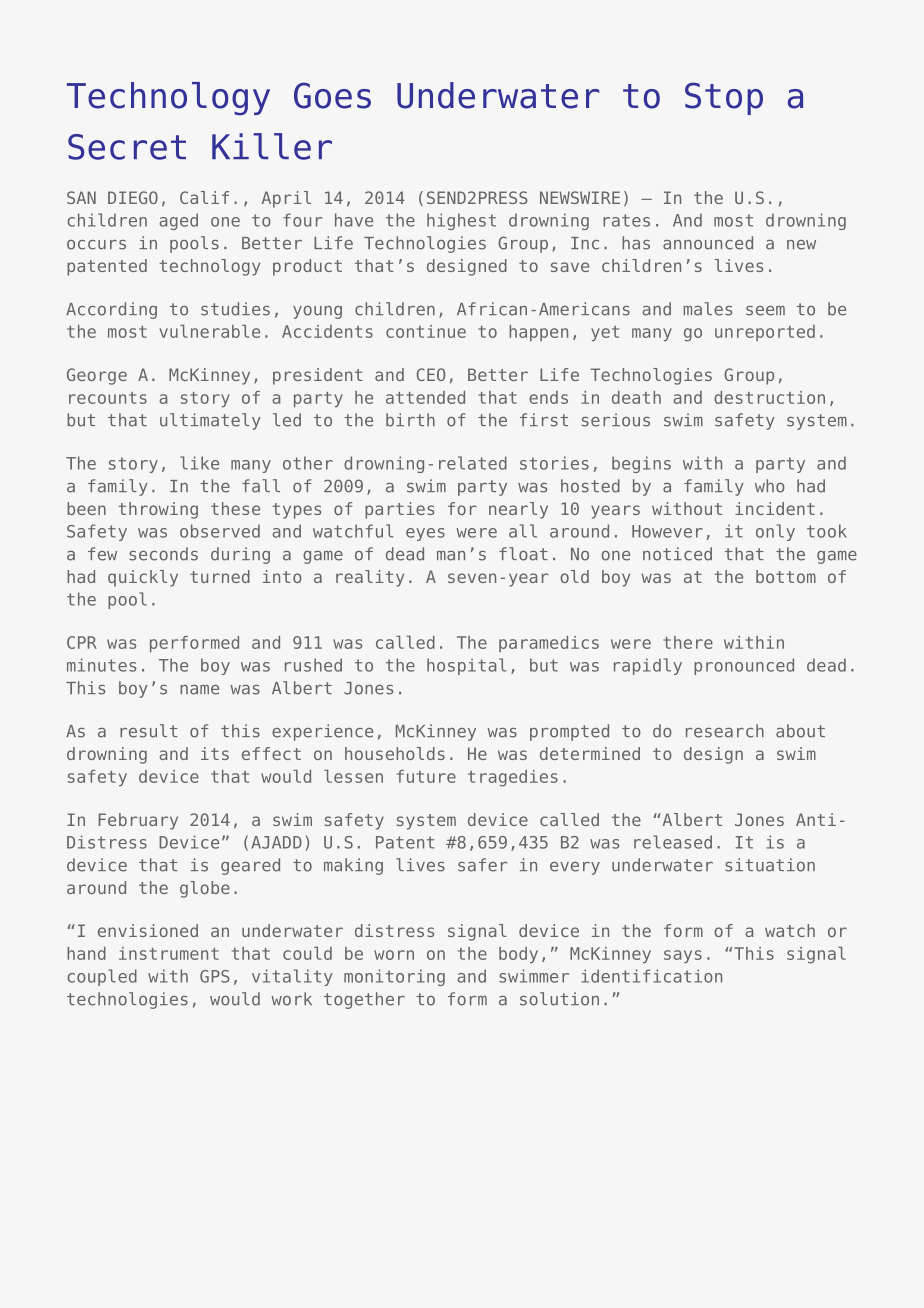  I want to click on destruction, so click(769, 397).
